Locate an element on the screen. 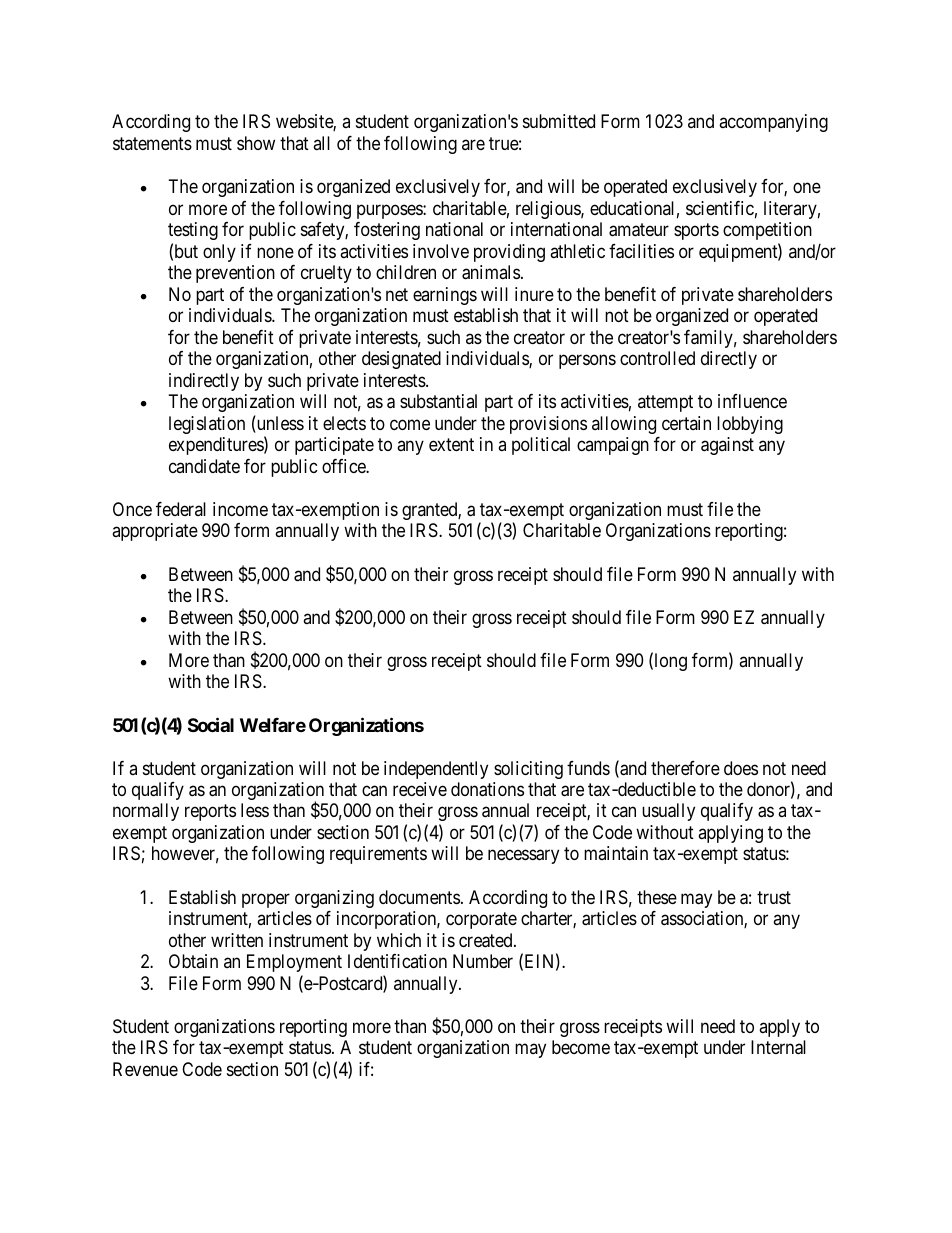  show is located at coordinates (256, 143).
